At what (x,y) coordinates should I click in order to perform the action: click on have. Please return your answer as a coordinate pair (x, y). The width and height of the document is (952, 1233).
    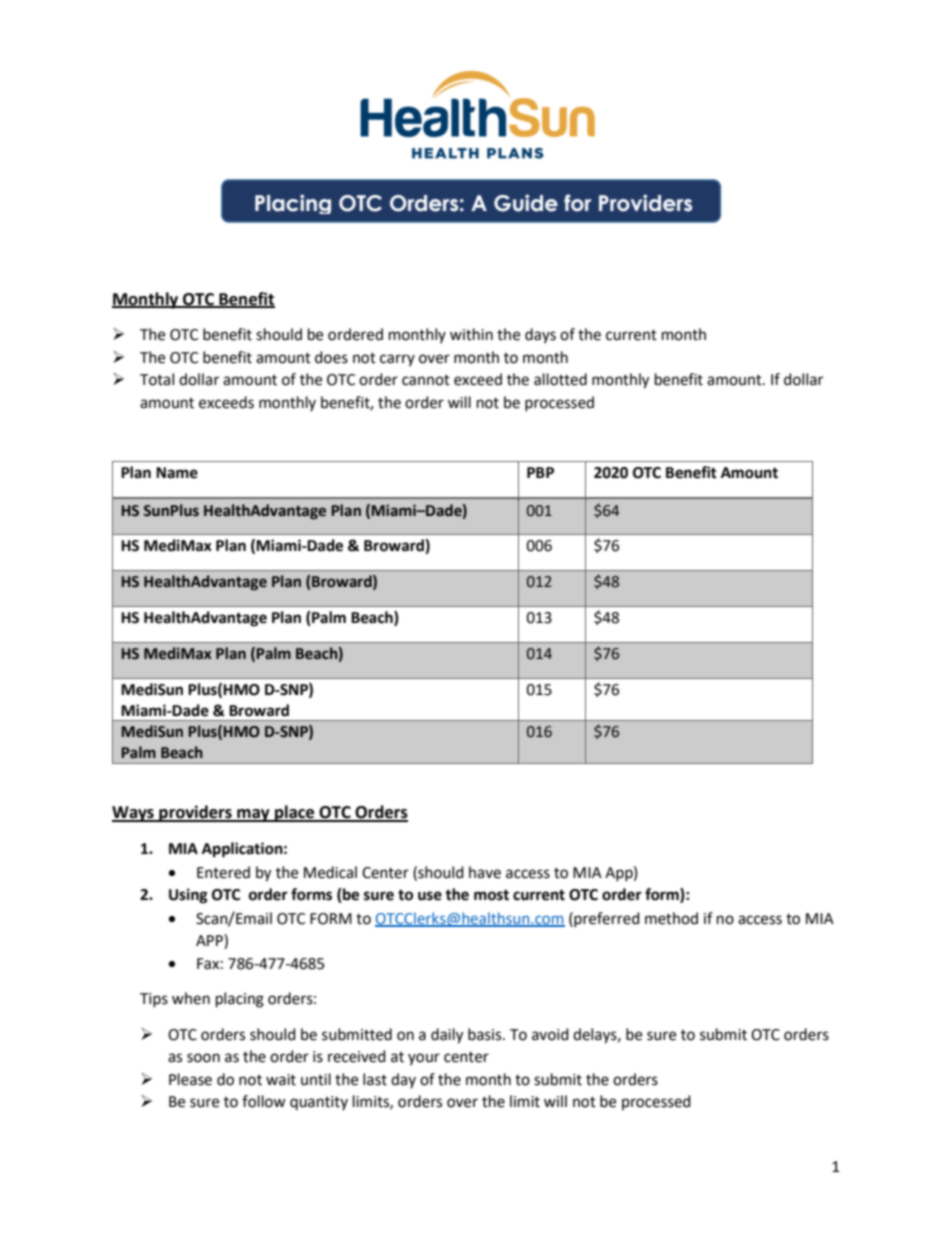
    Looking at the image, I should click on (485, 872).
